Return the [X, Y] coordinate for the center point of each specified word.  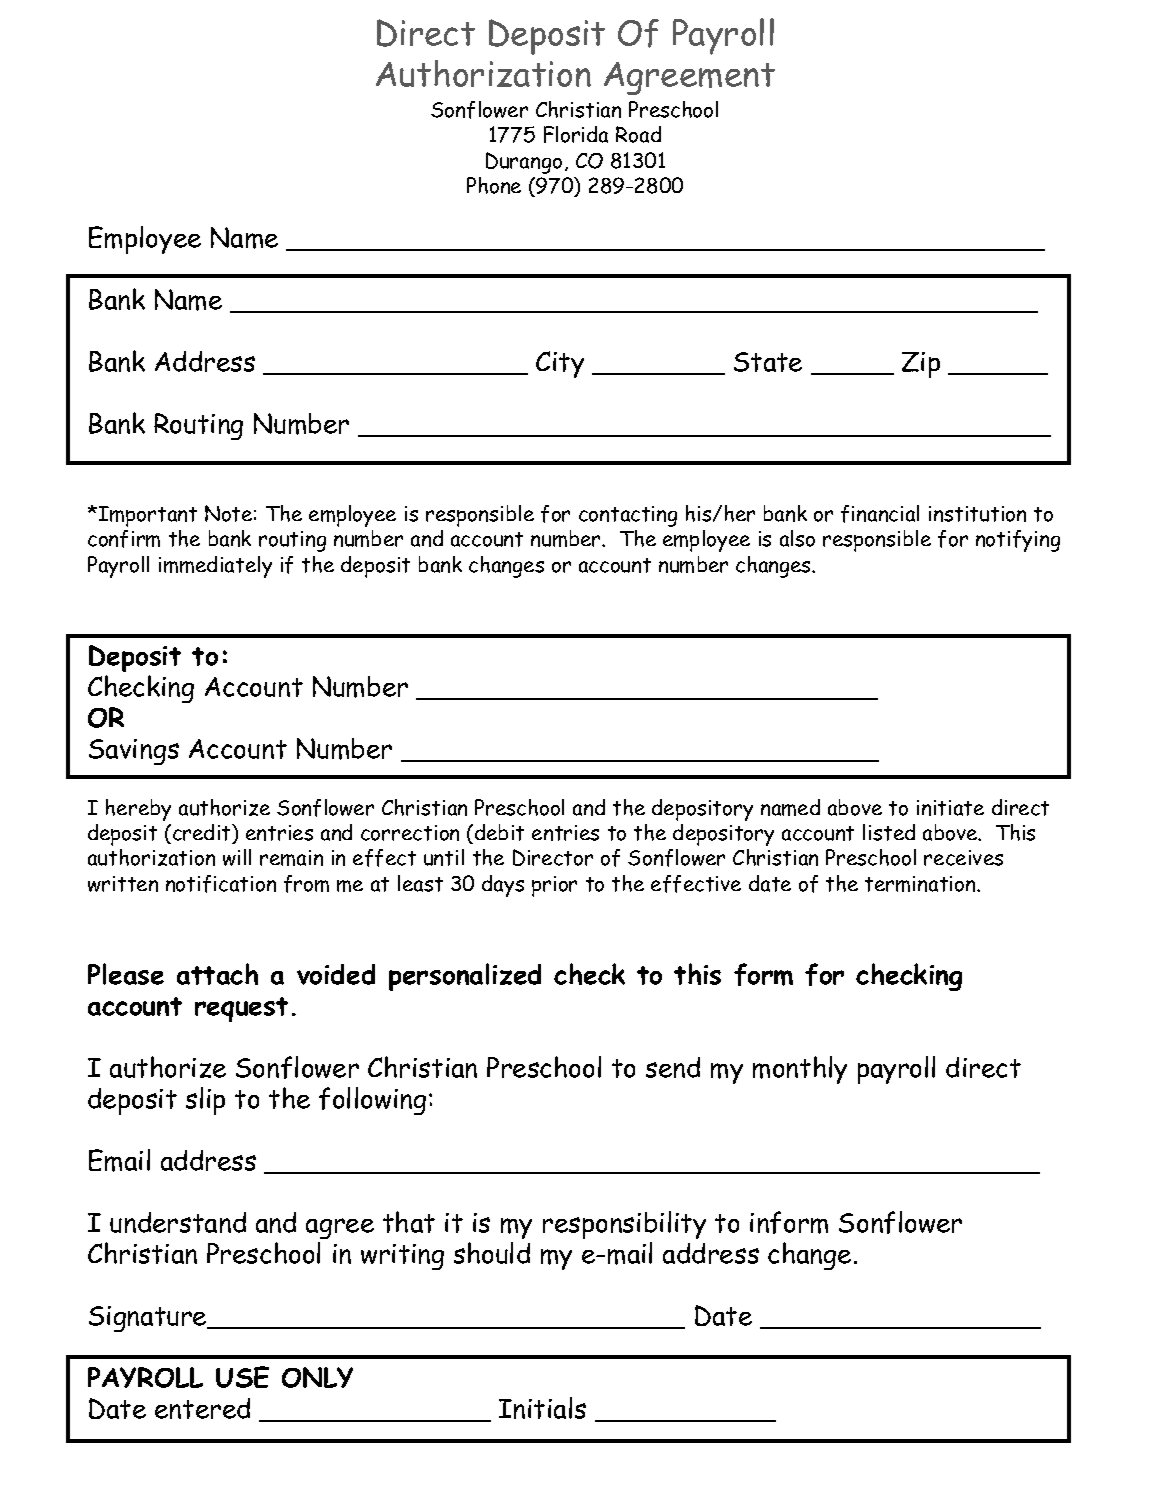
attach [217, 974]
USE [242, 1377]
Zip [921, 365]
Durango [524, 163]
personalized [465, 977]
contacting [628, 516]
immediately [215, 567]
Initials [542, 1408]
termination [921, 884]
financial [880, 514]
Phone [494, 185]
